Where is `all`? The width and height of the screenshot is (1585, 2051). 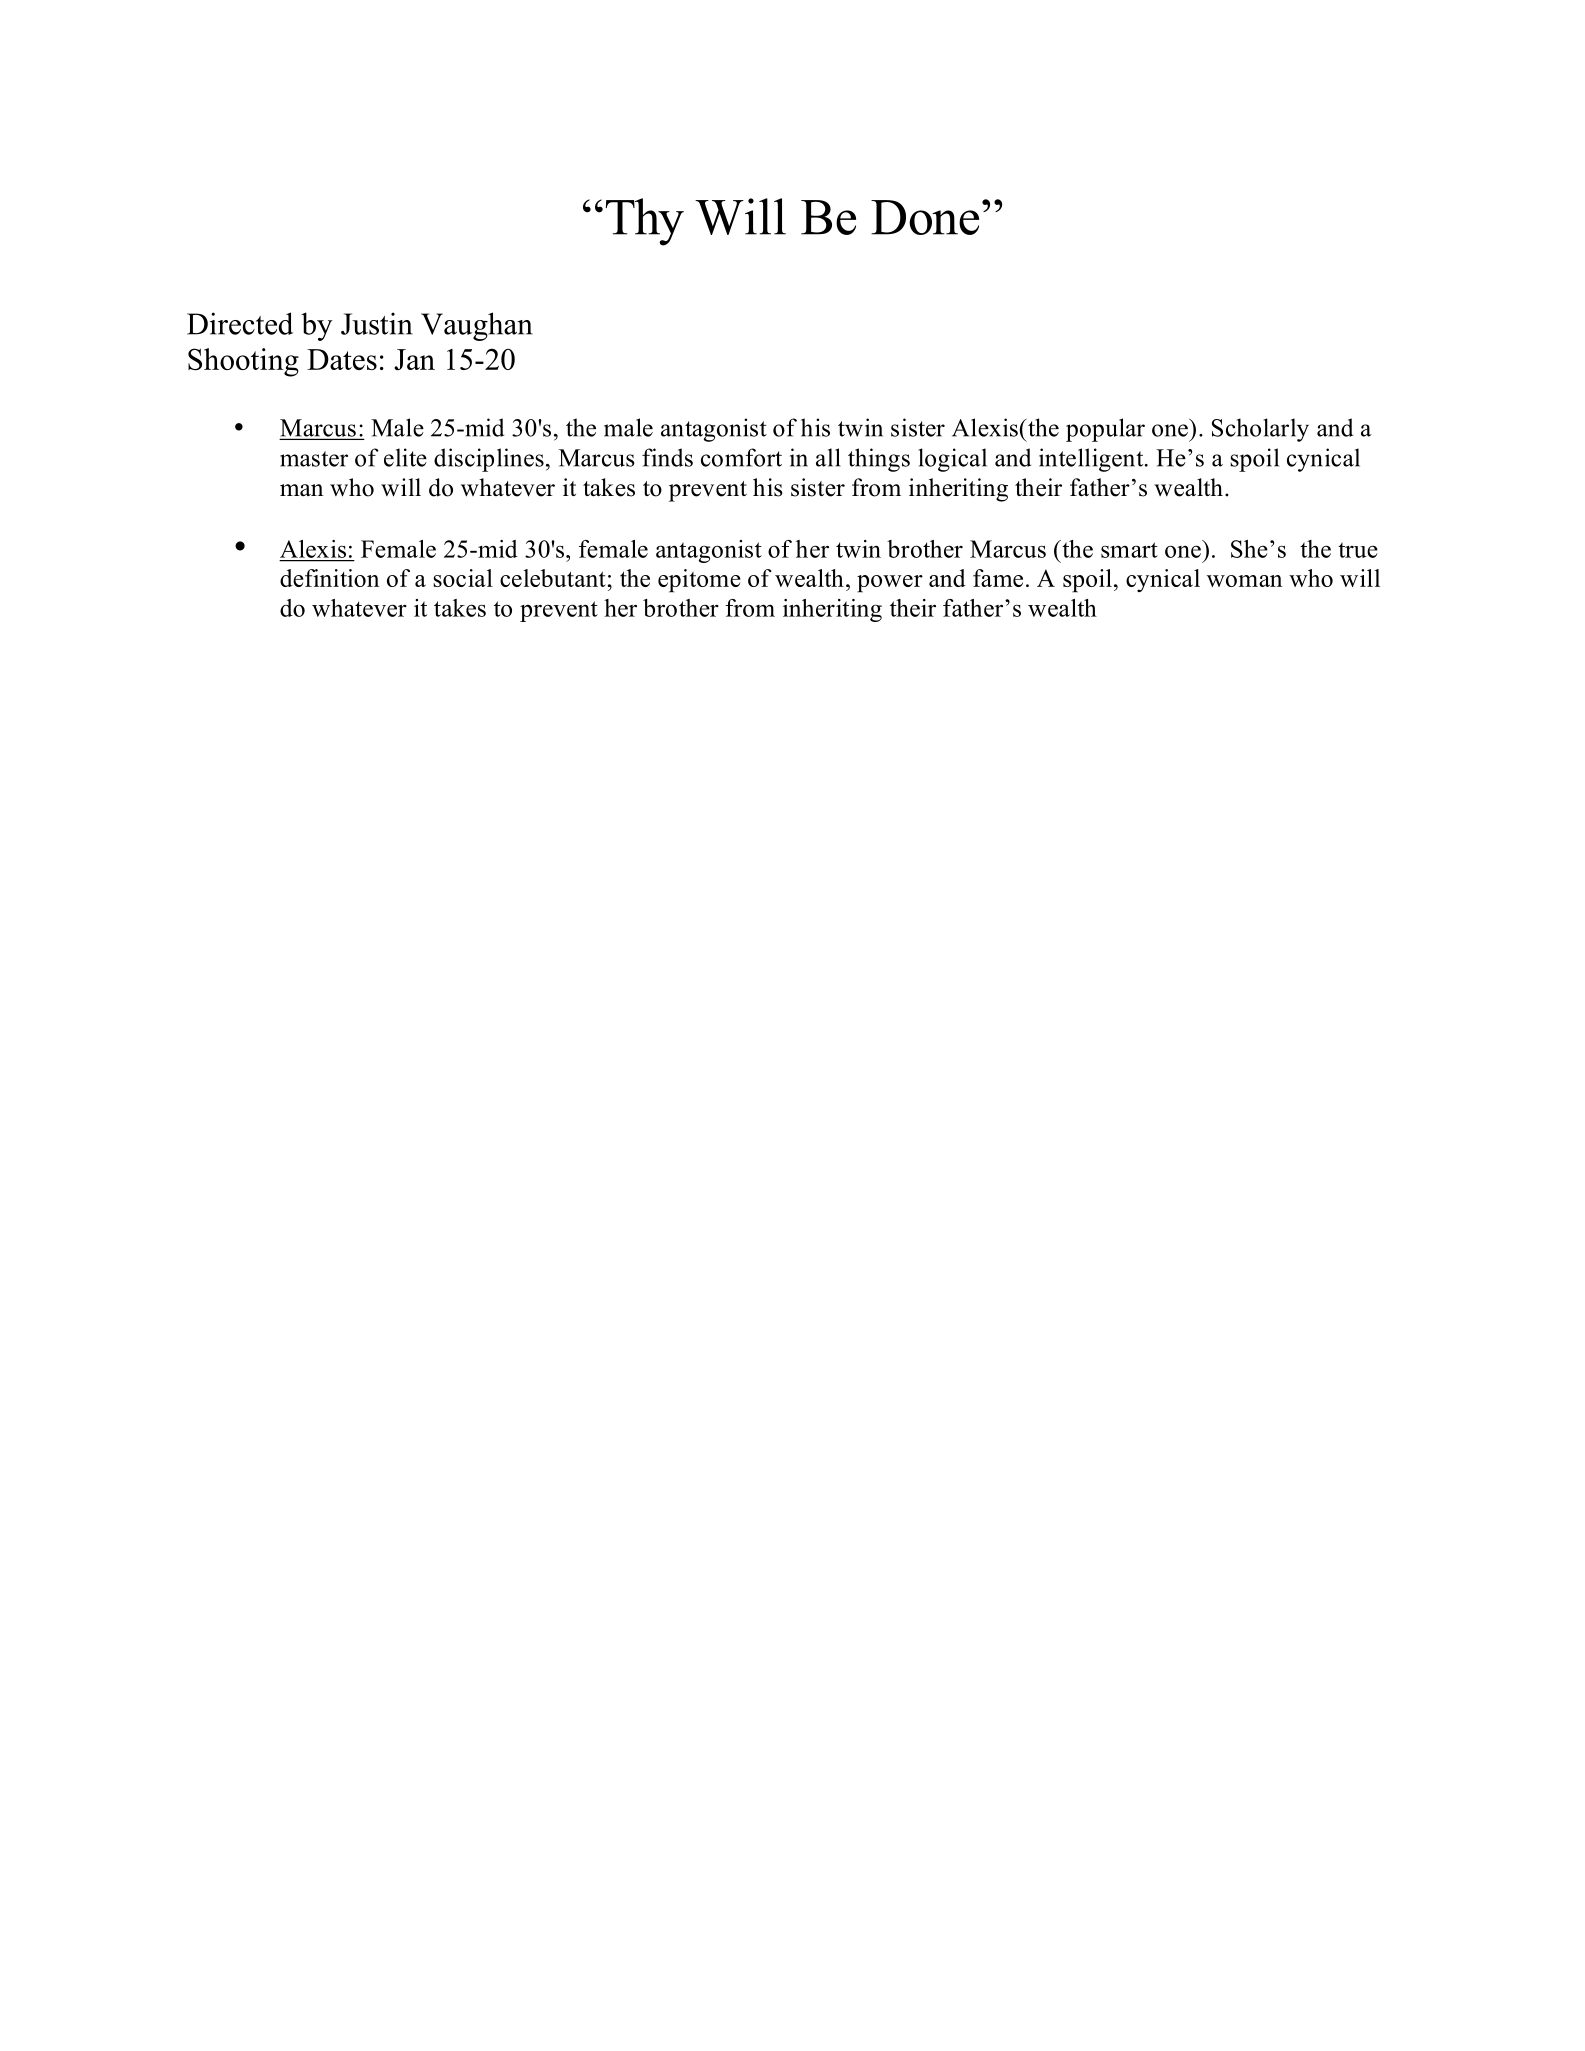
all is located at coordinates (828, 457).
